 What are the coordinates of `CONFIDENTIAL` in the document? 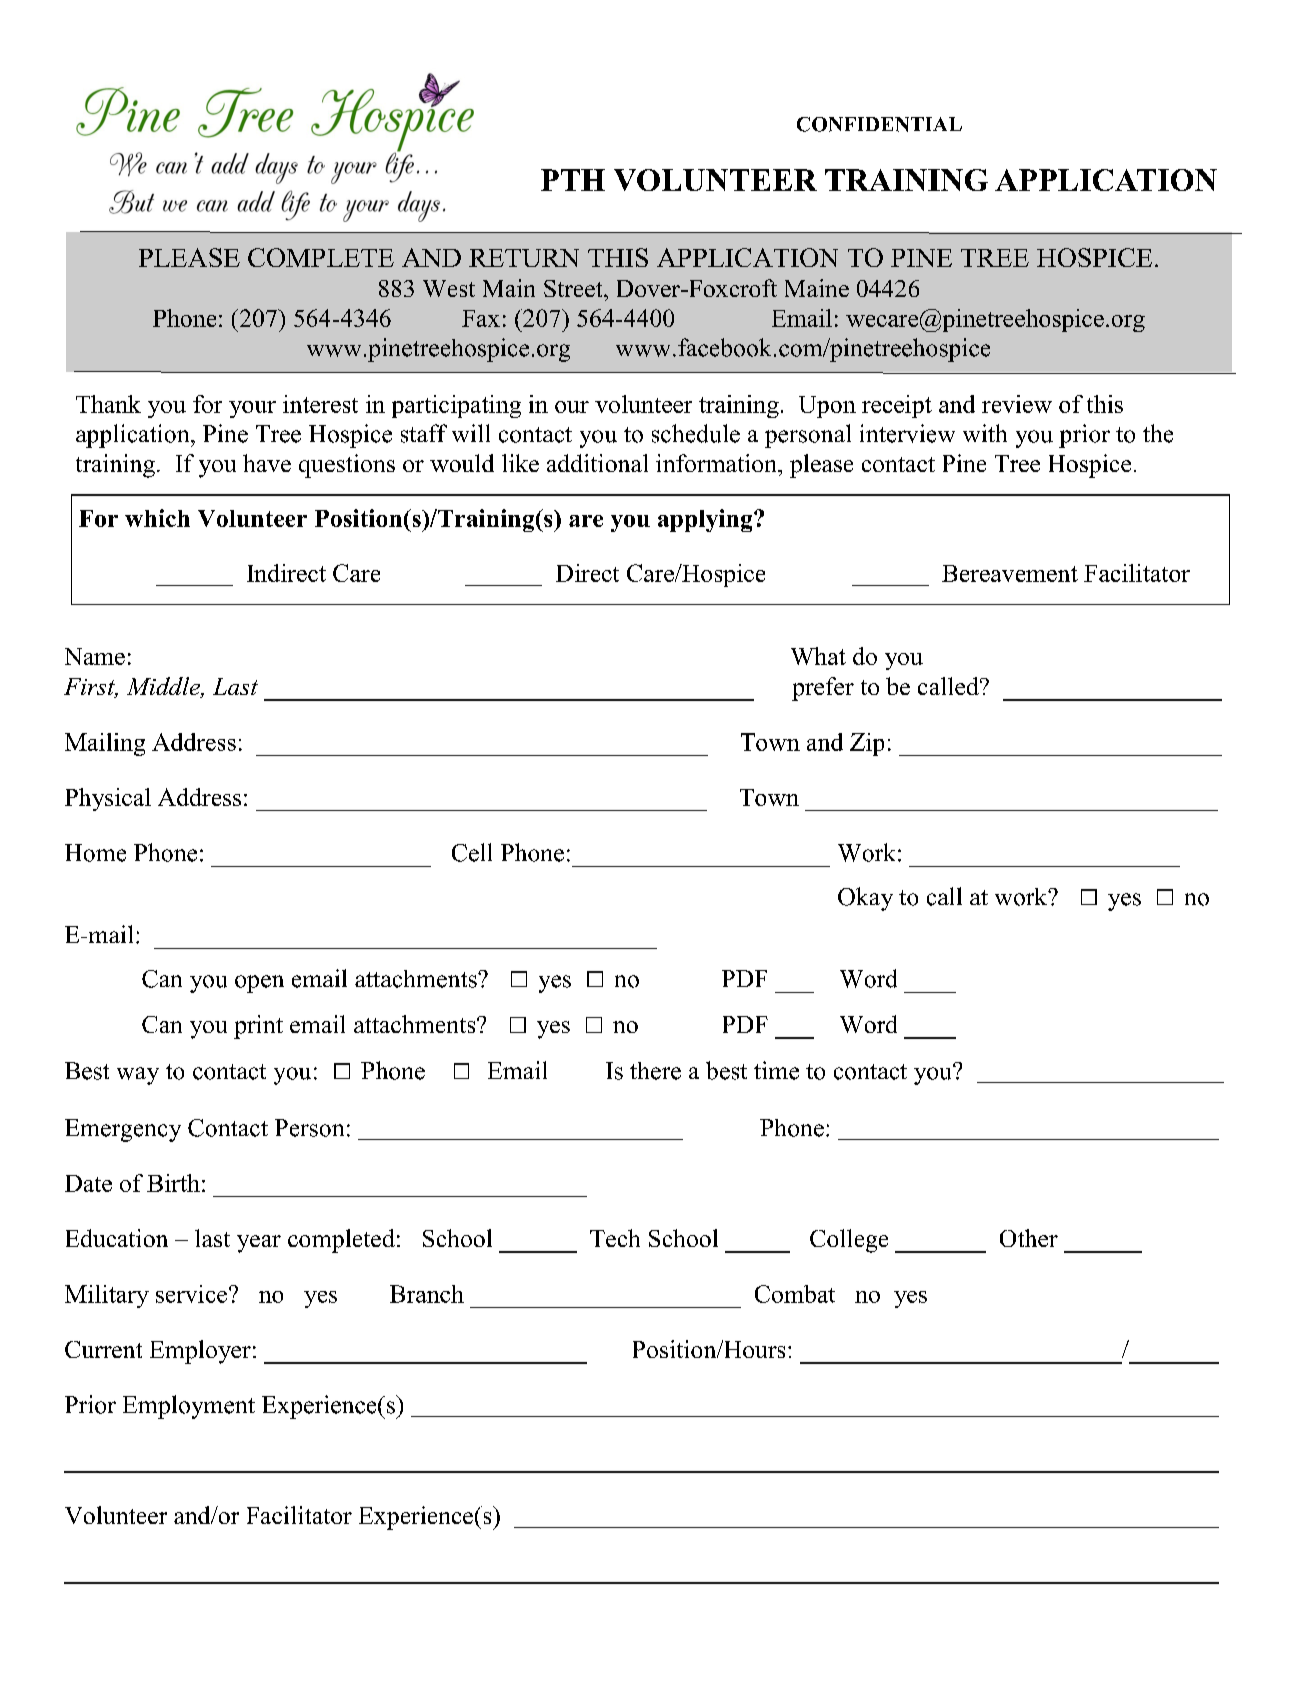 It's located at (879, 124).
